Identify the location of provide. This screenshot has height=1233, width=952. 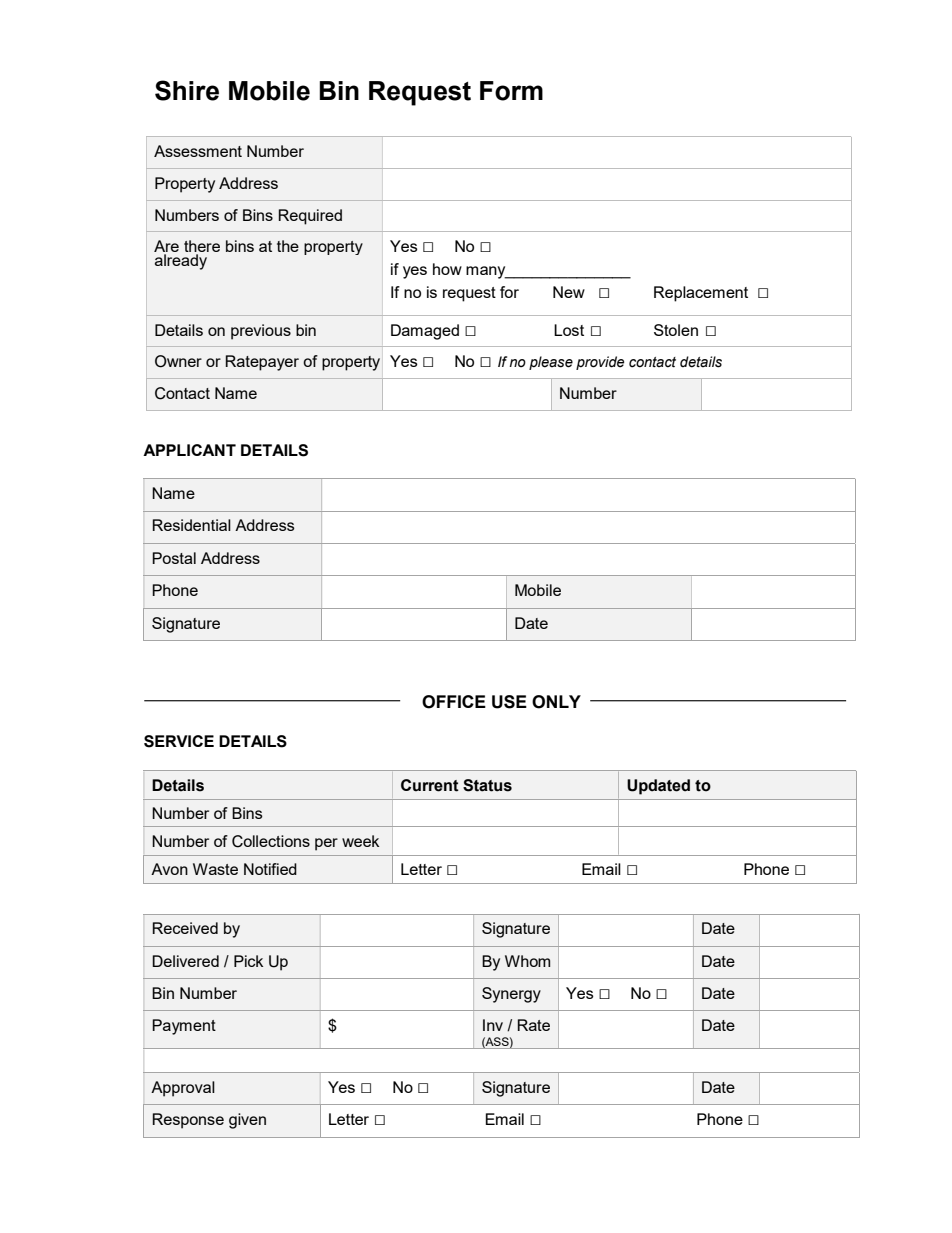
(600, 363).
